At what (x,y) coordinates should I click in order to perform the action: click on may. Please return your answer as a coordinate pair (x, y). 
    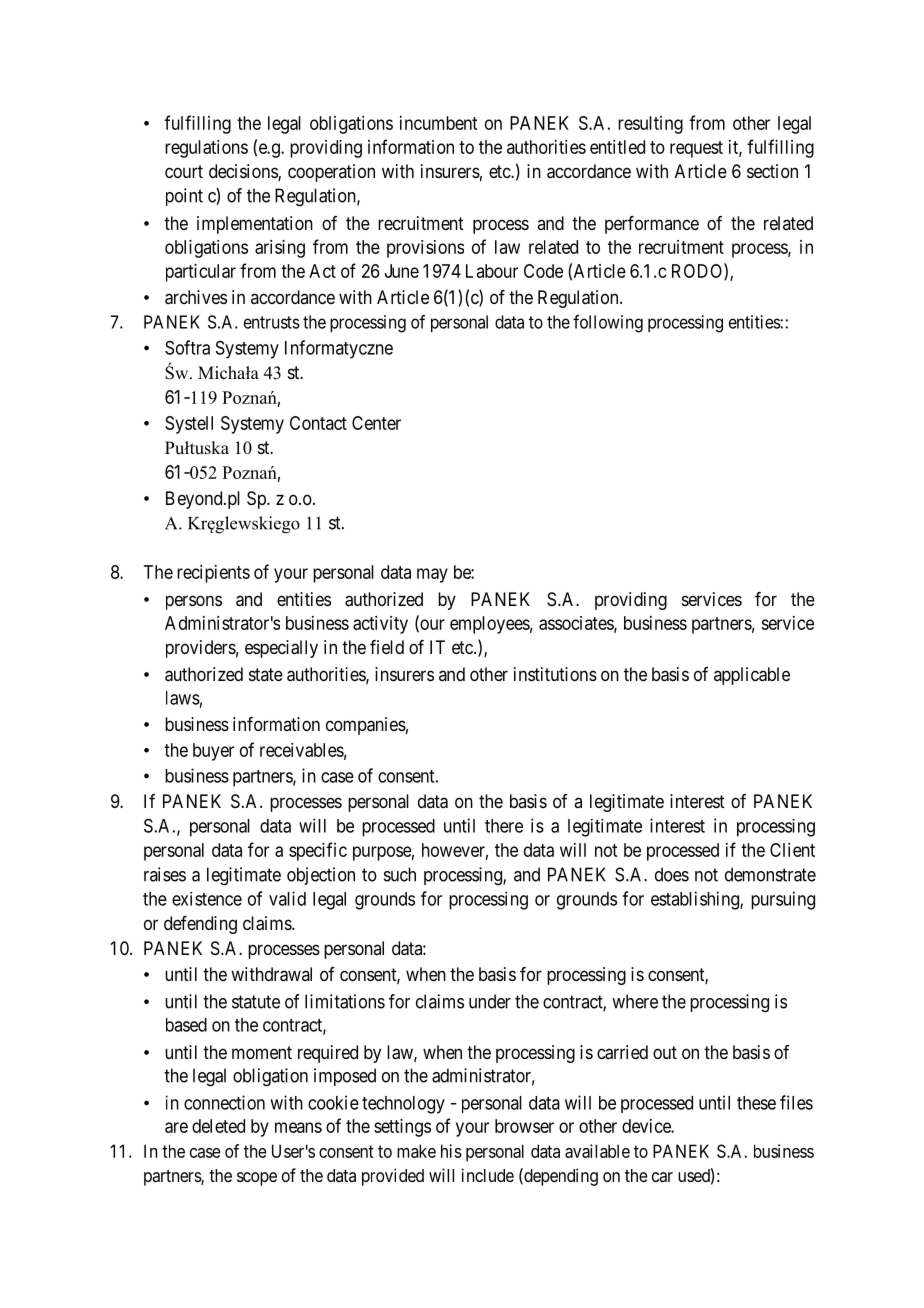
    Looking at the image, I should click on (432, 575).
